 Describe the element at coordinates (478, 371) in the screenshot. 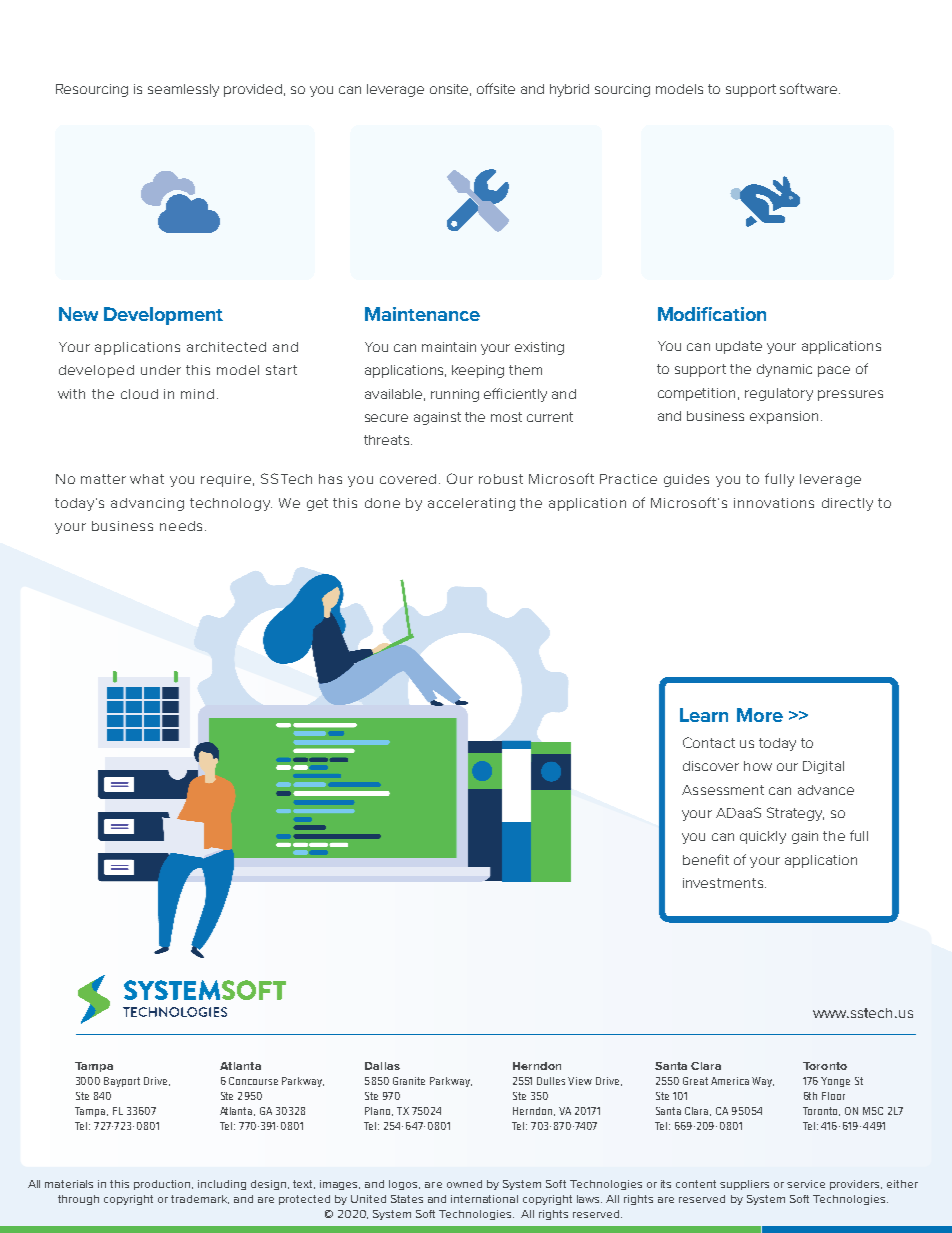

I see `keeping` at that location.
